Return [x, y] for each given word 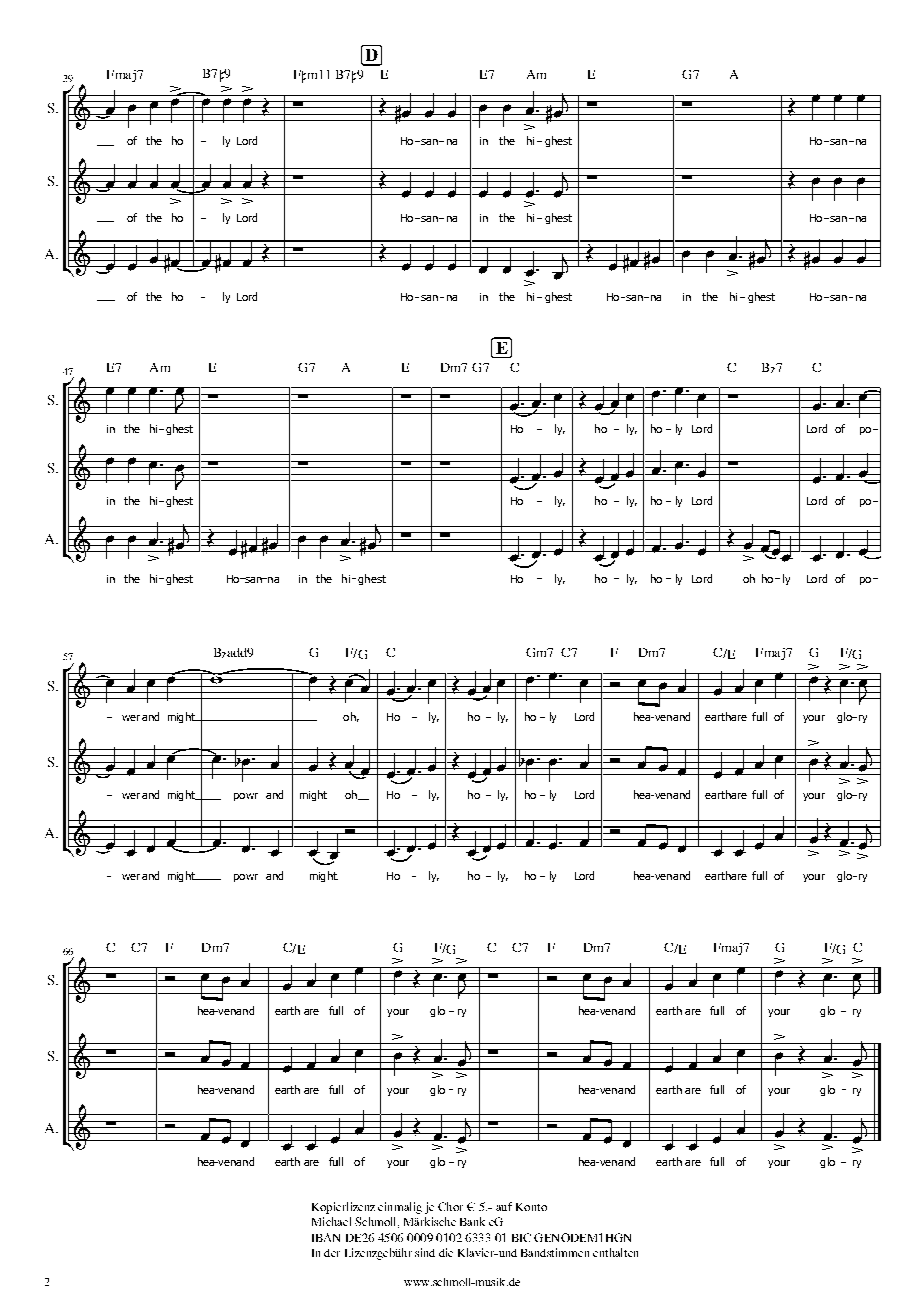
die [446, 1252]
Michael [331, 1221]
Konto [531, 1207]
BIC [521, 1237]
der [332, 1253]
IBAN [326, 1237]
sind [425, 1252]
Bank [472, 1221]
